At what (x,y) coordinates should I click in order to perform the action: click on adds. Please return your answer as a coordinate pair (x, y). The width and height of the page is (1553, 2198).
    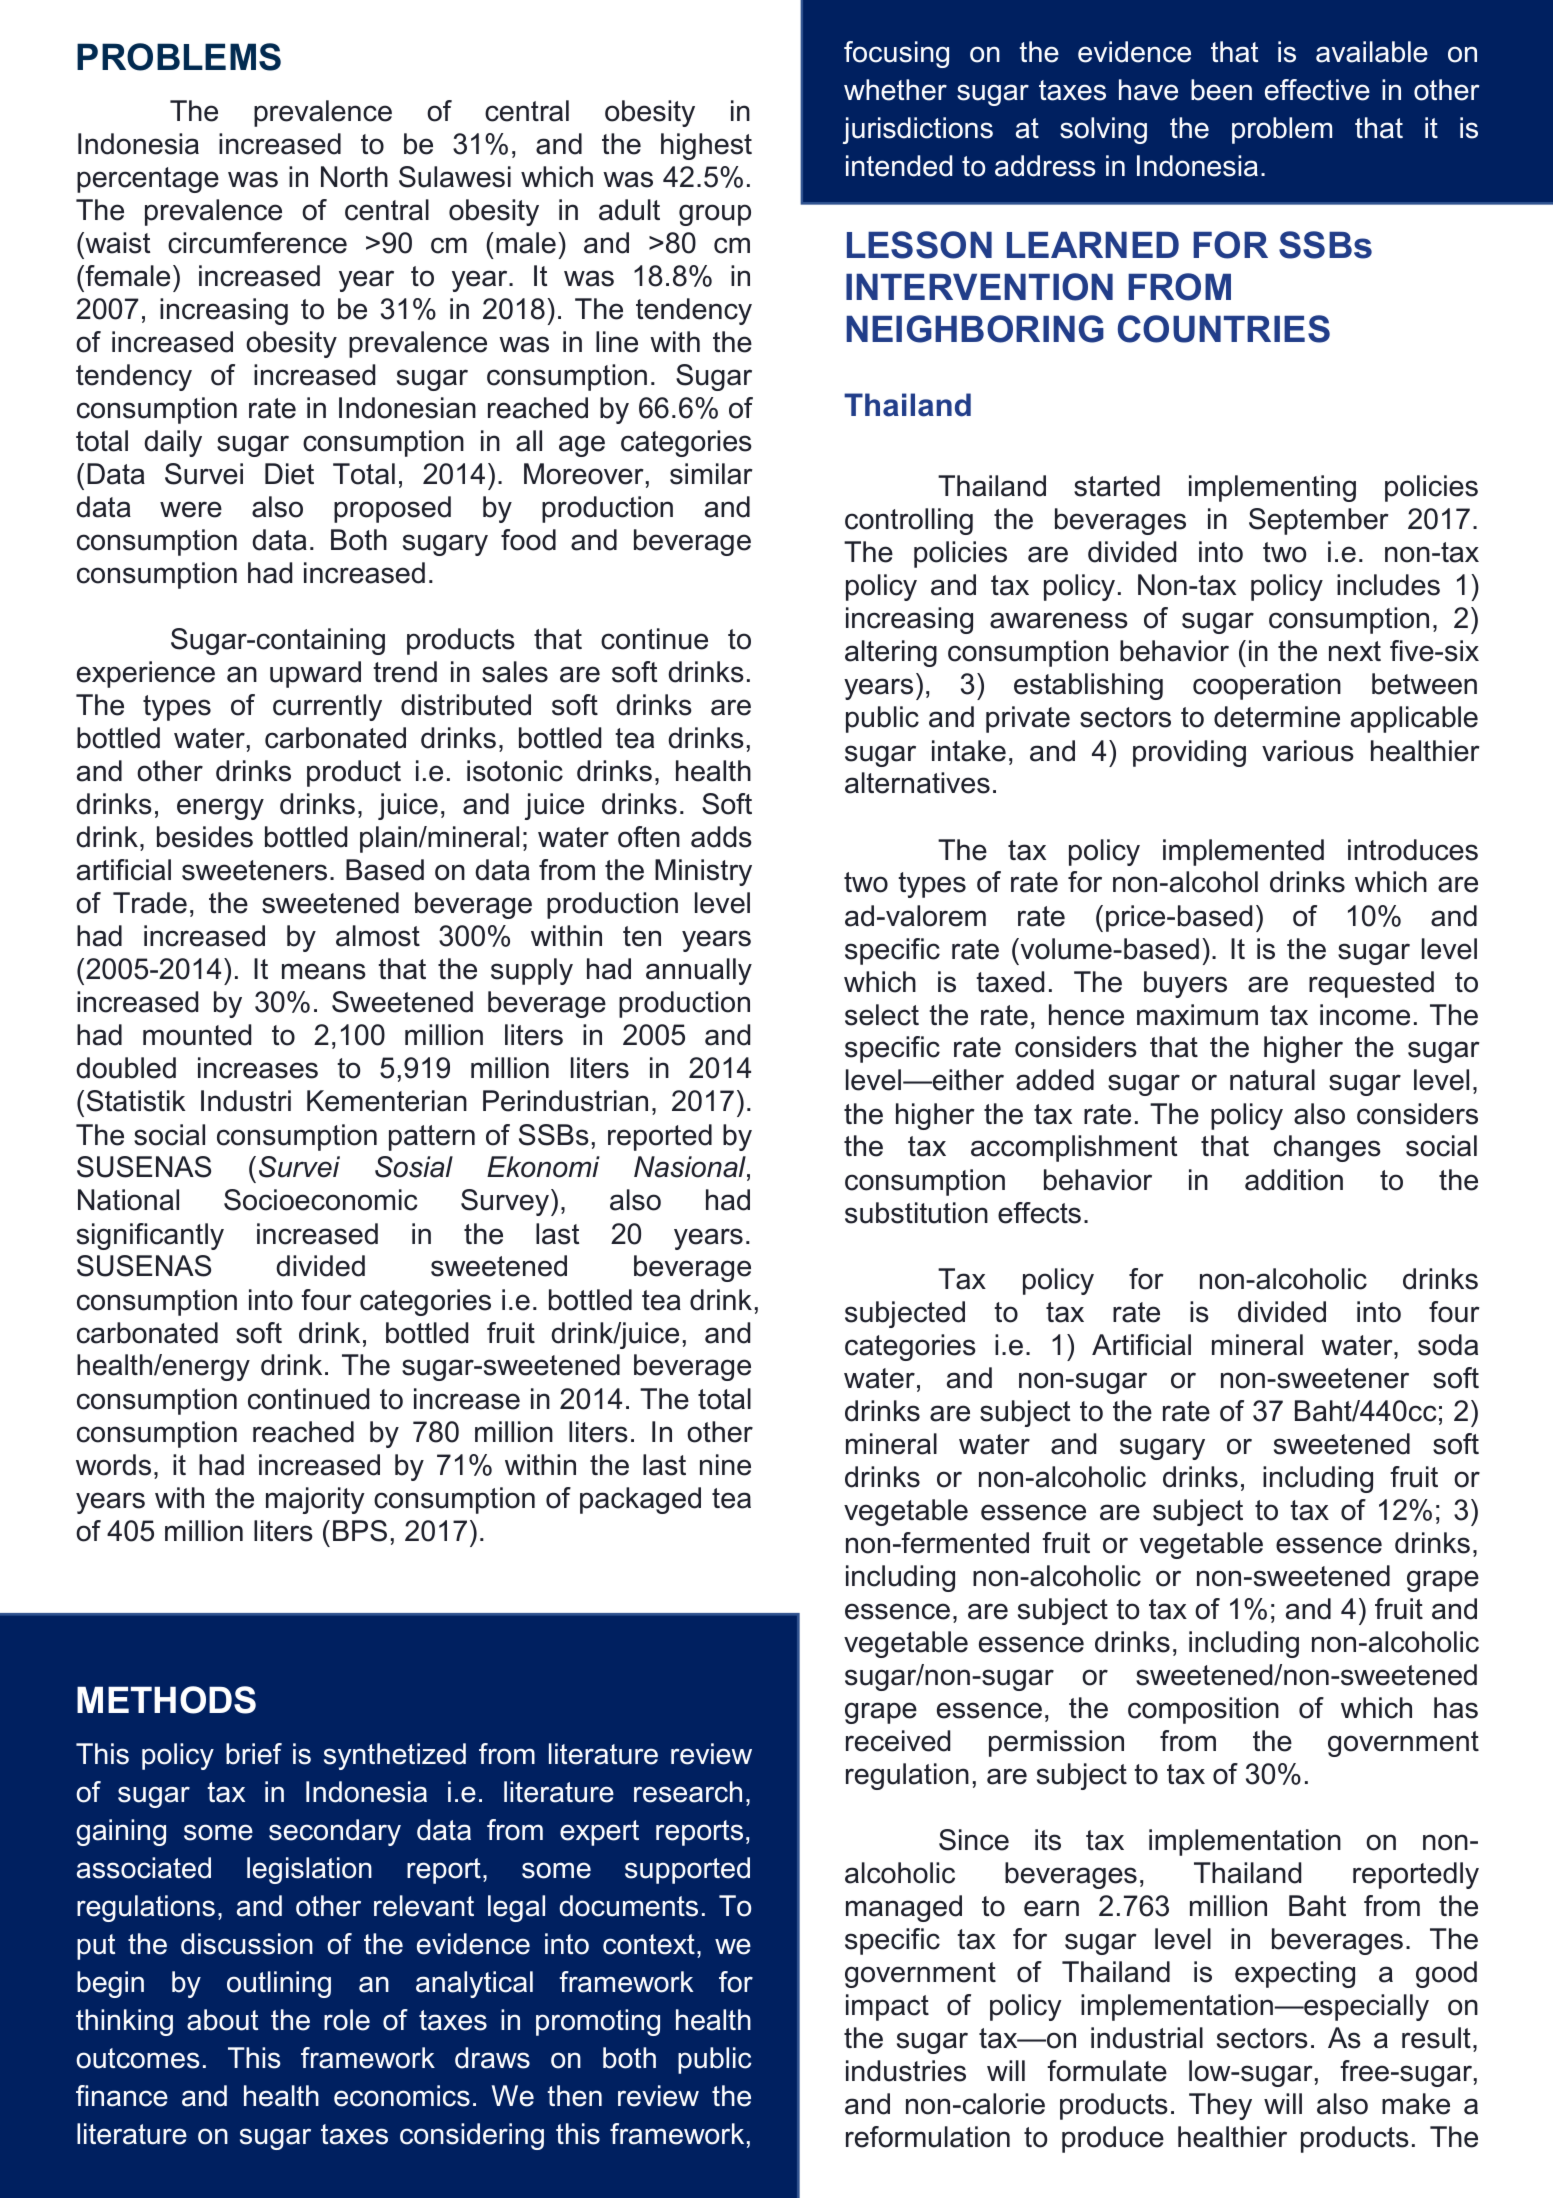
    Looking at the image, I should click on (721, 837).
